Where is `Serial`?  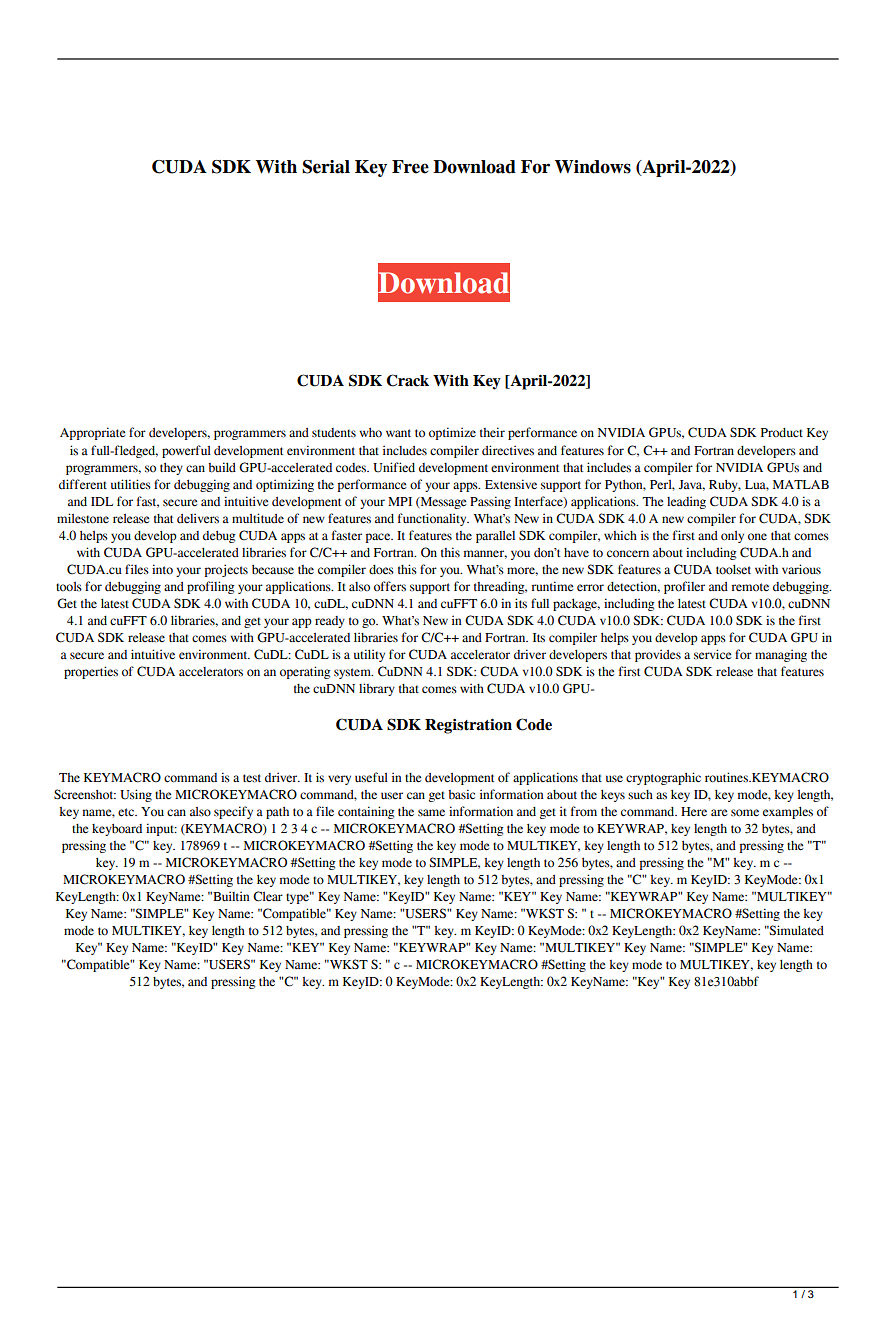
Serial is located at coordinates (326, 167).
